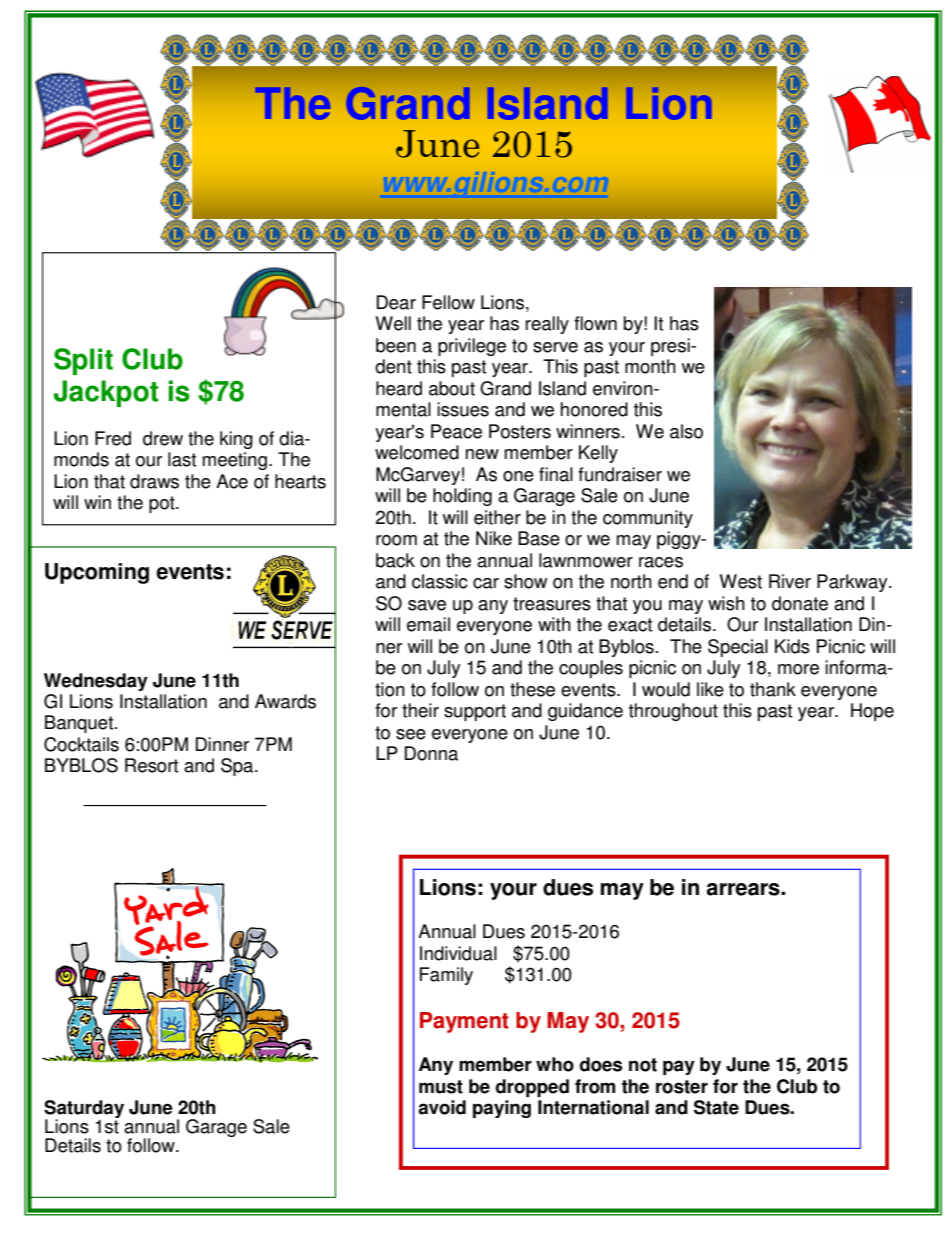 This screenshot has width=952, height=1233. I want to click on State, so click(716, 1107).
